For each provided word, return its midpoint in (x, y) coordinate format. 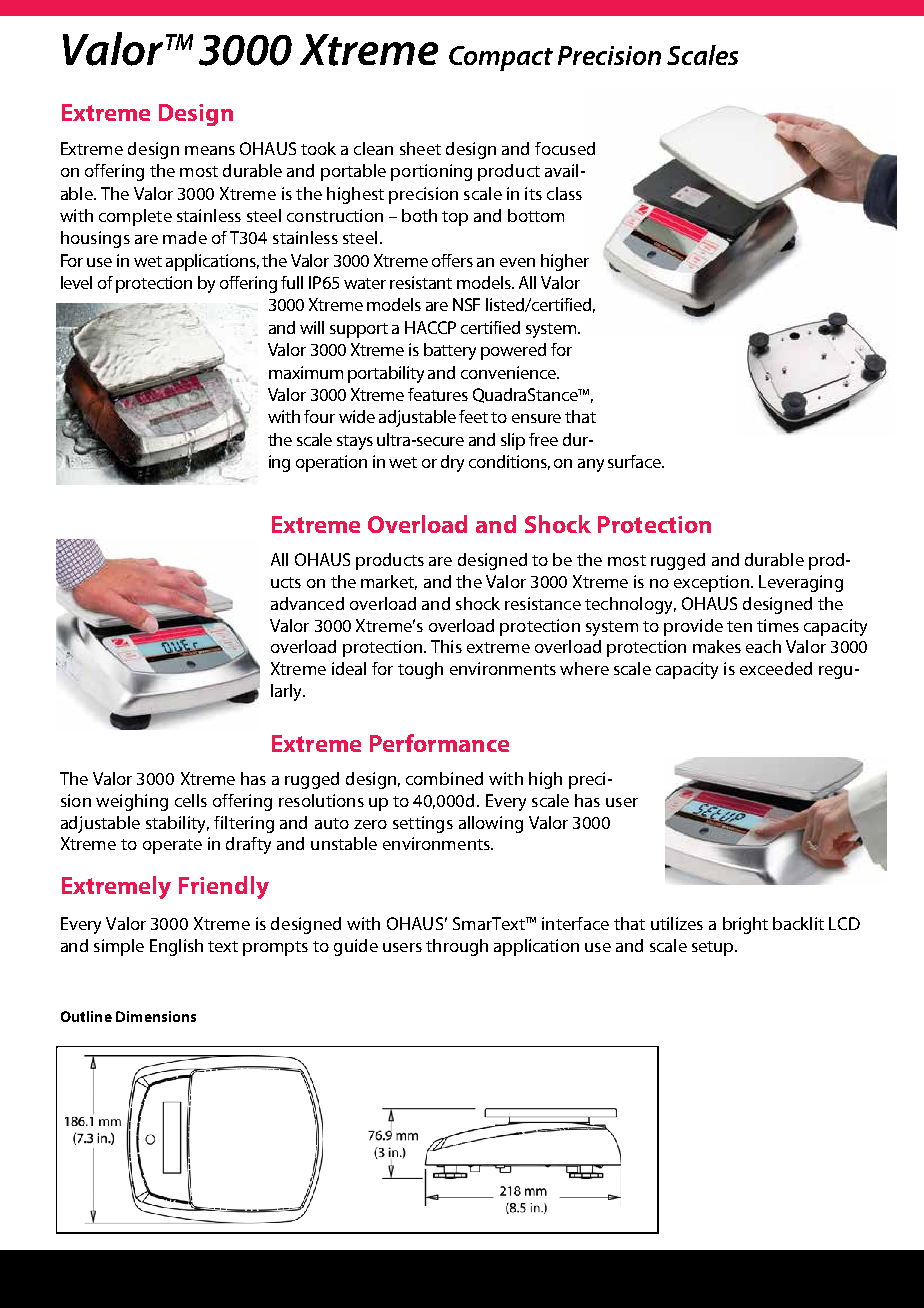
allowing (491, 824)
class (564, 193)
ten (739, 626)
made (185, 237)
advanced (307, 603)
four (319, 416)
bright (745, 925)
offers (452, 260)
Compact (501, 58)
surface (636, 461)
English (176, 947)
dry (452, 463)
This (446, 646)
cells (191, 800)
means (210, 150)
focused (565, 148)
